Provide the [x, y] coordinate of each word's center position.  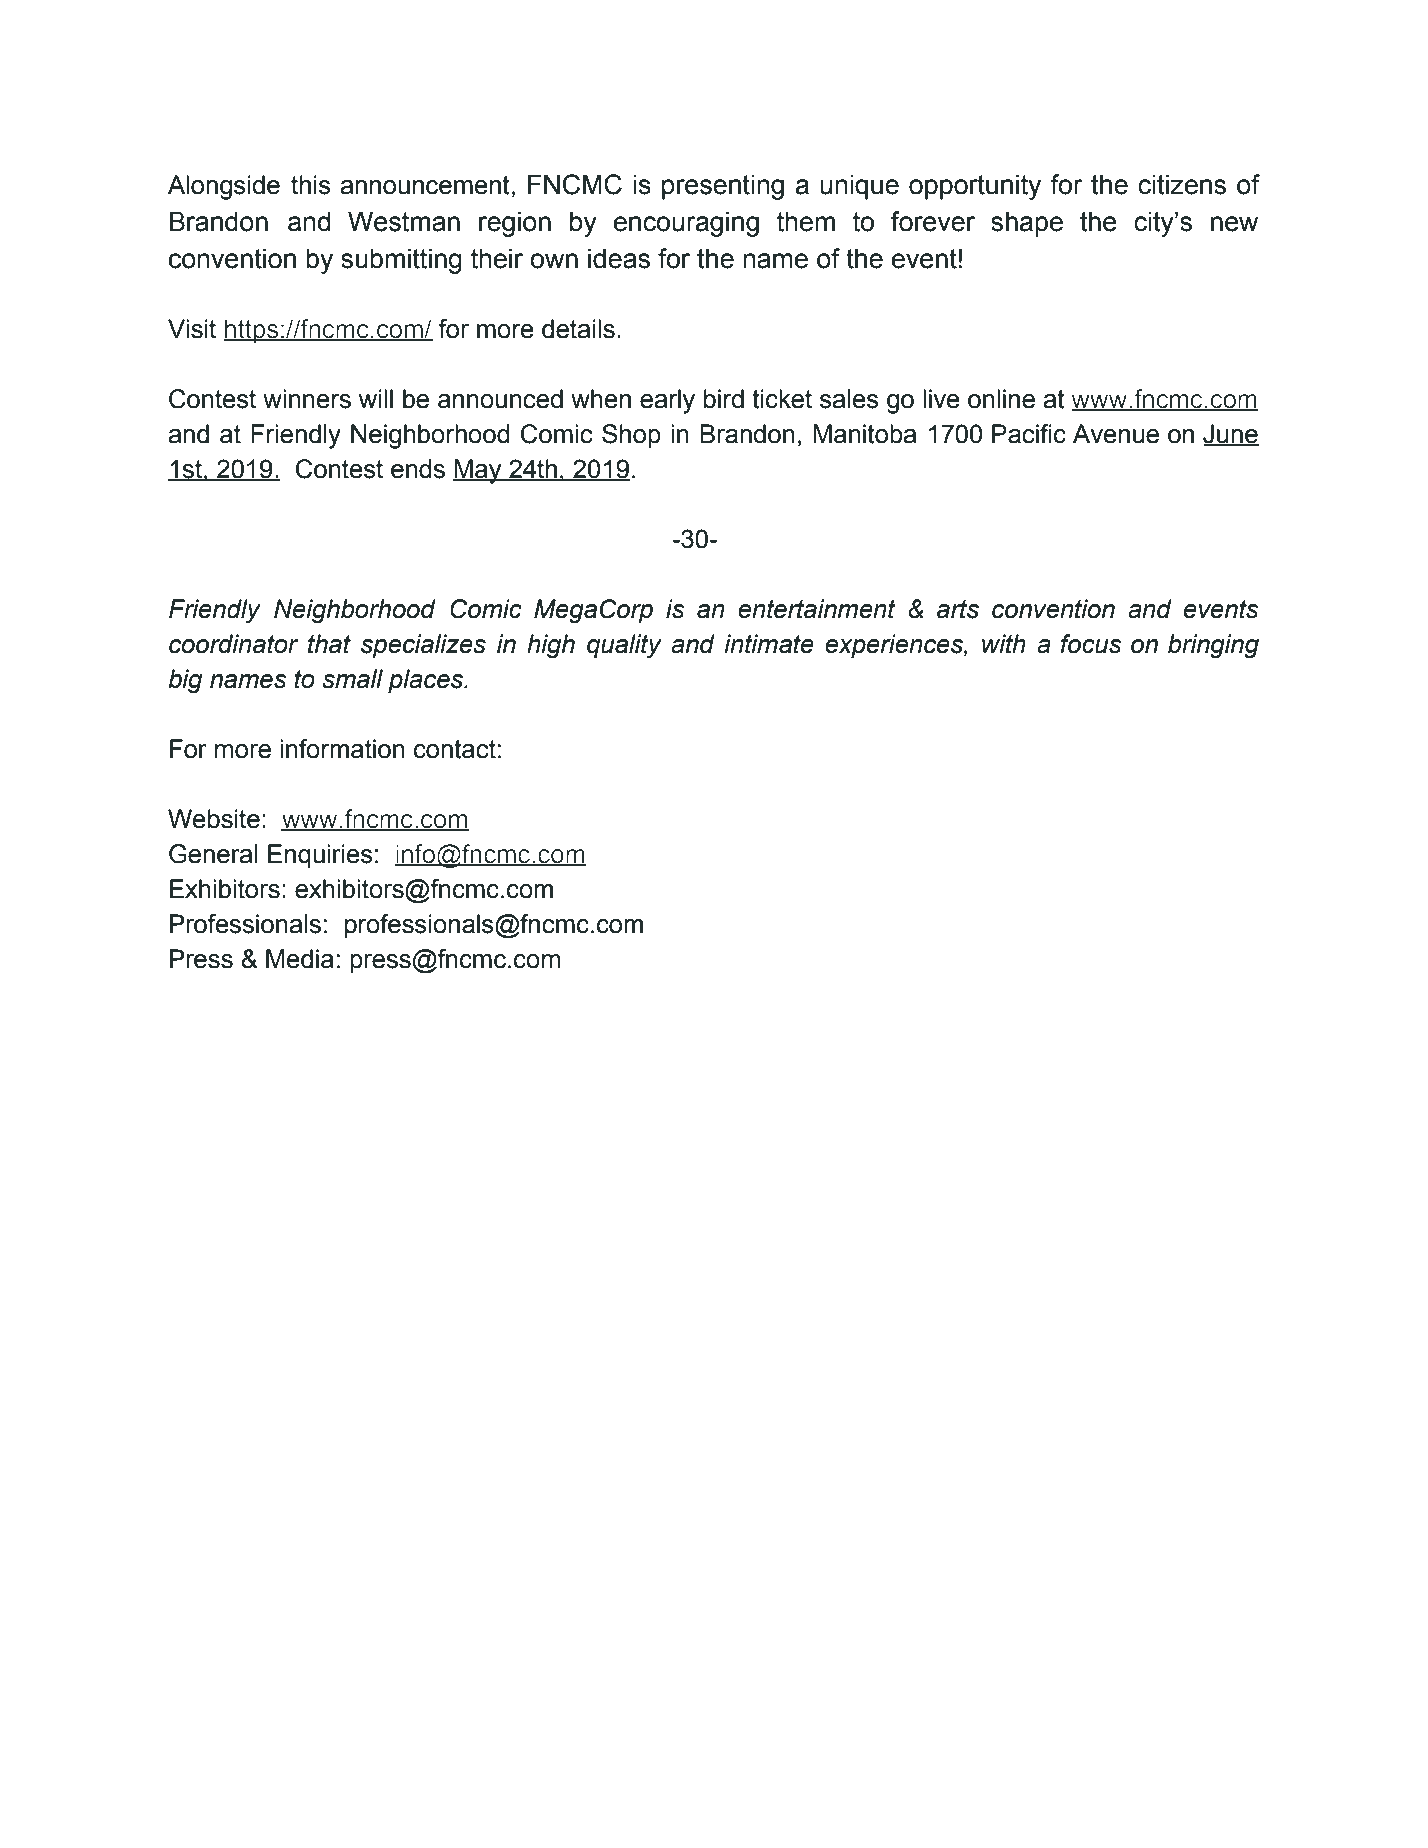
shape [1027, 224]
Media [300, 959]
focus [1091, 644]
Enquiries [320, 856]
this [311, 185]
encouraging [686, 224]
